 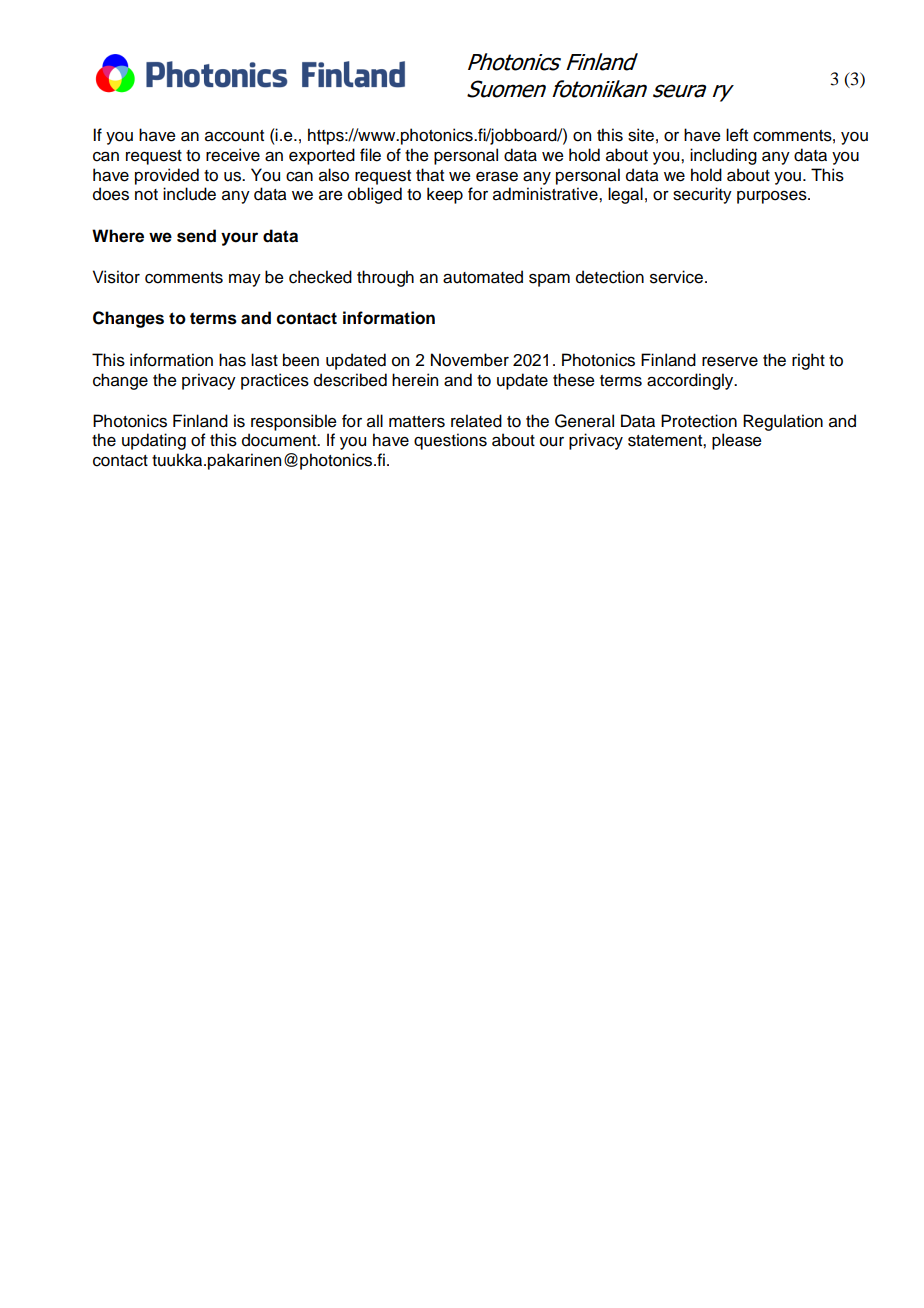 What do you see at coordinates (232, 360) in the screenshot?
I see `has` at bounding box center [232, 360].
